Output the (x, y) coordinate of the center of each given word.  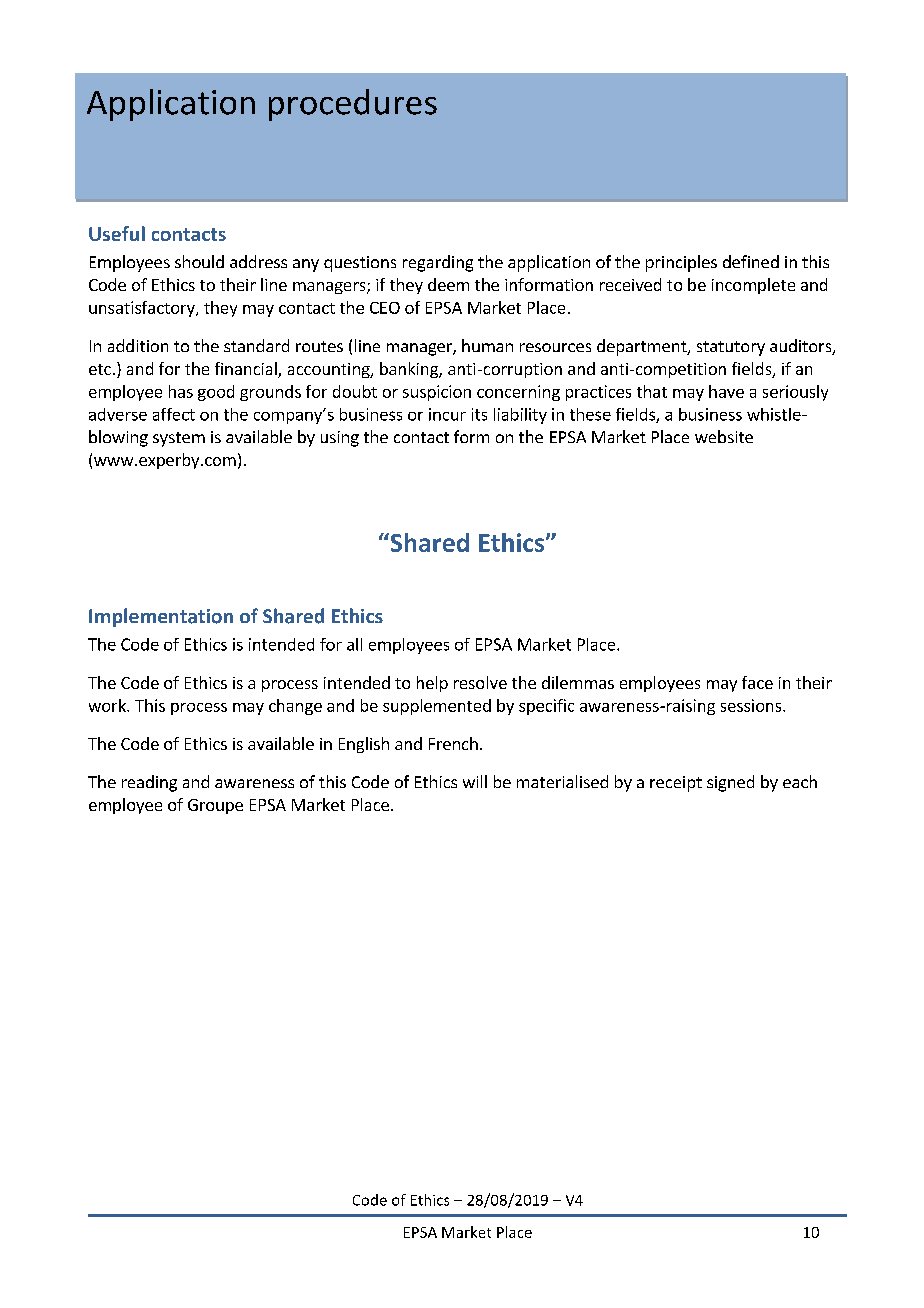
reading (149, 783)
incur (447, 414)
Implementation (161, 617)
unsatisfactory (143, 309)
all (354, 644)
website (724, 436)
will (475, 781)
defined (751, 261)
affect (174, 414)
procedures (353, 105)
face (757, 682)
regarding (438, 263)
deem (448, 284)
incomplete (753, 286)
